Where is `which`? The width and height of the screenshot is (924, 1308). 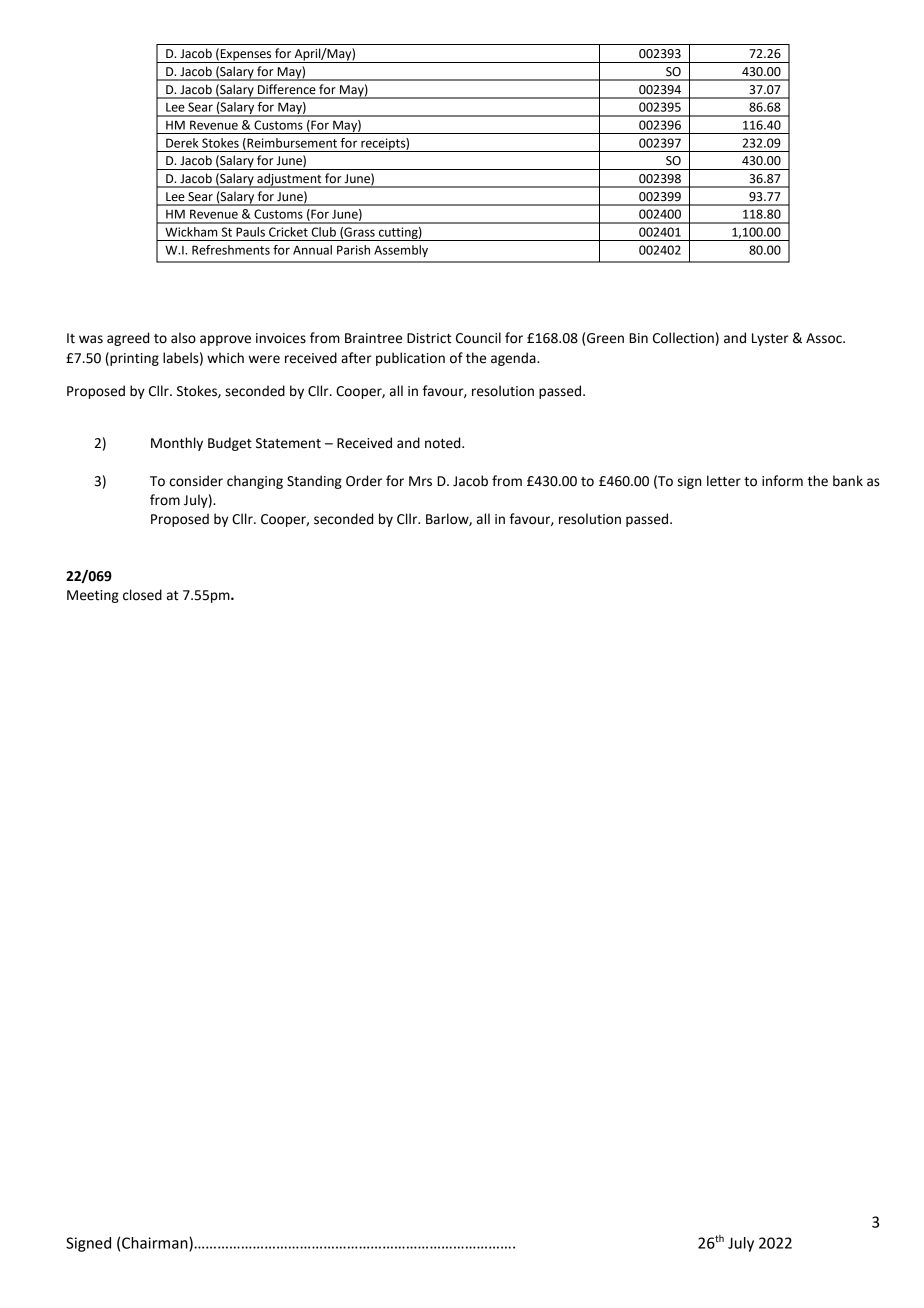 which is located at coordinates (225, 358).
